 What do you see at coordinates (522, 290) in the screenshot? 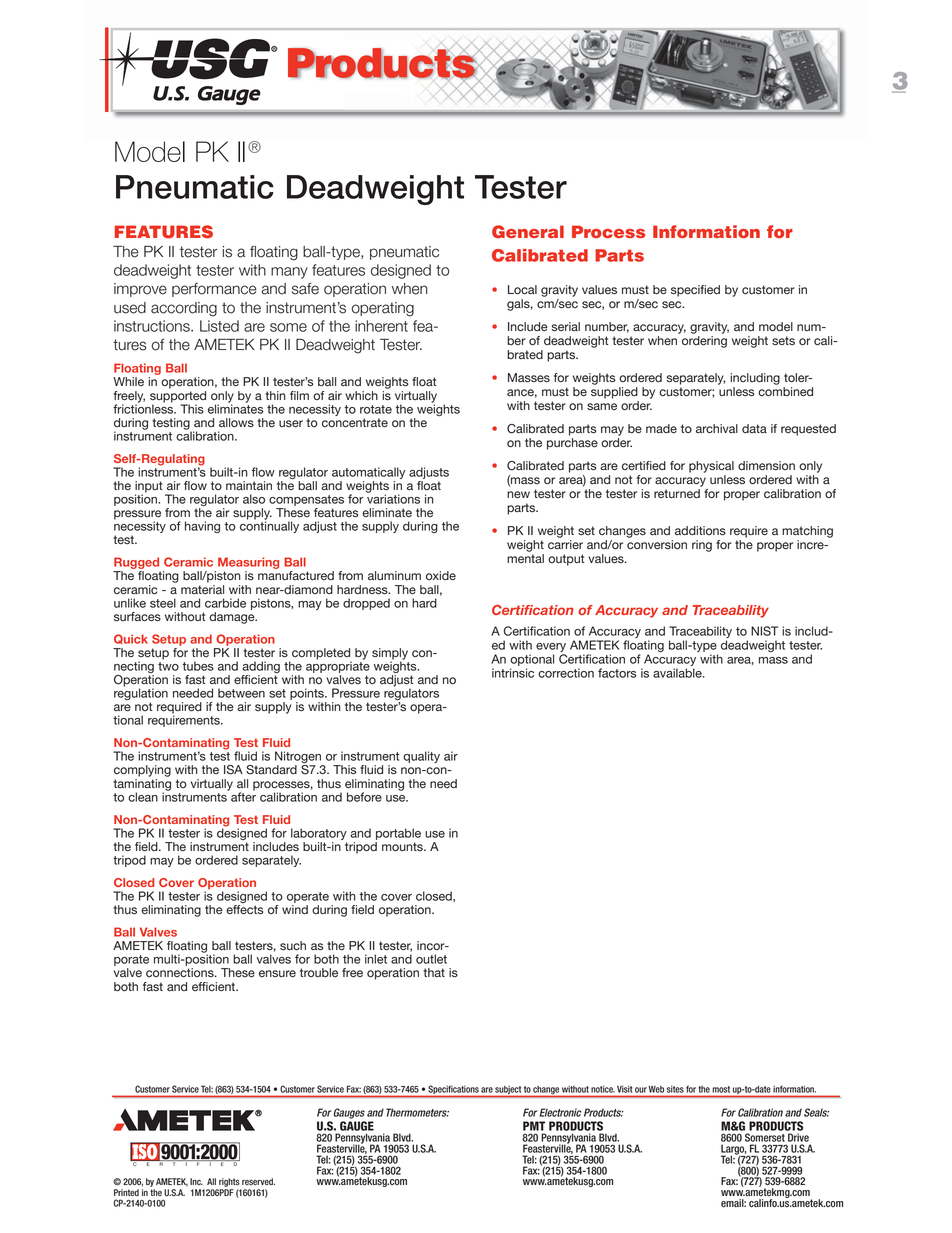
I see `Local` at bounding box center [522, 290].
